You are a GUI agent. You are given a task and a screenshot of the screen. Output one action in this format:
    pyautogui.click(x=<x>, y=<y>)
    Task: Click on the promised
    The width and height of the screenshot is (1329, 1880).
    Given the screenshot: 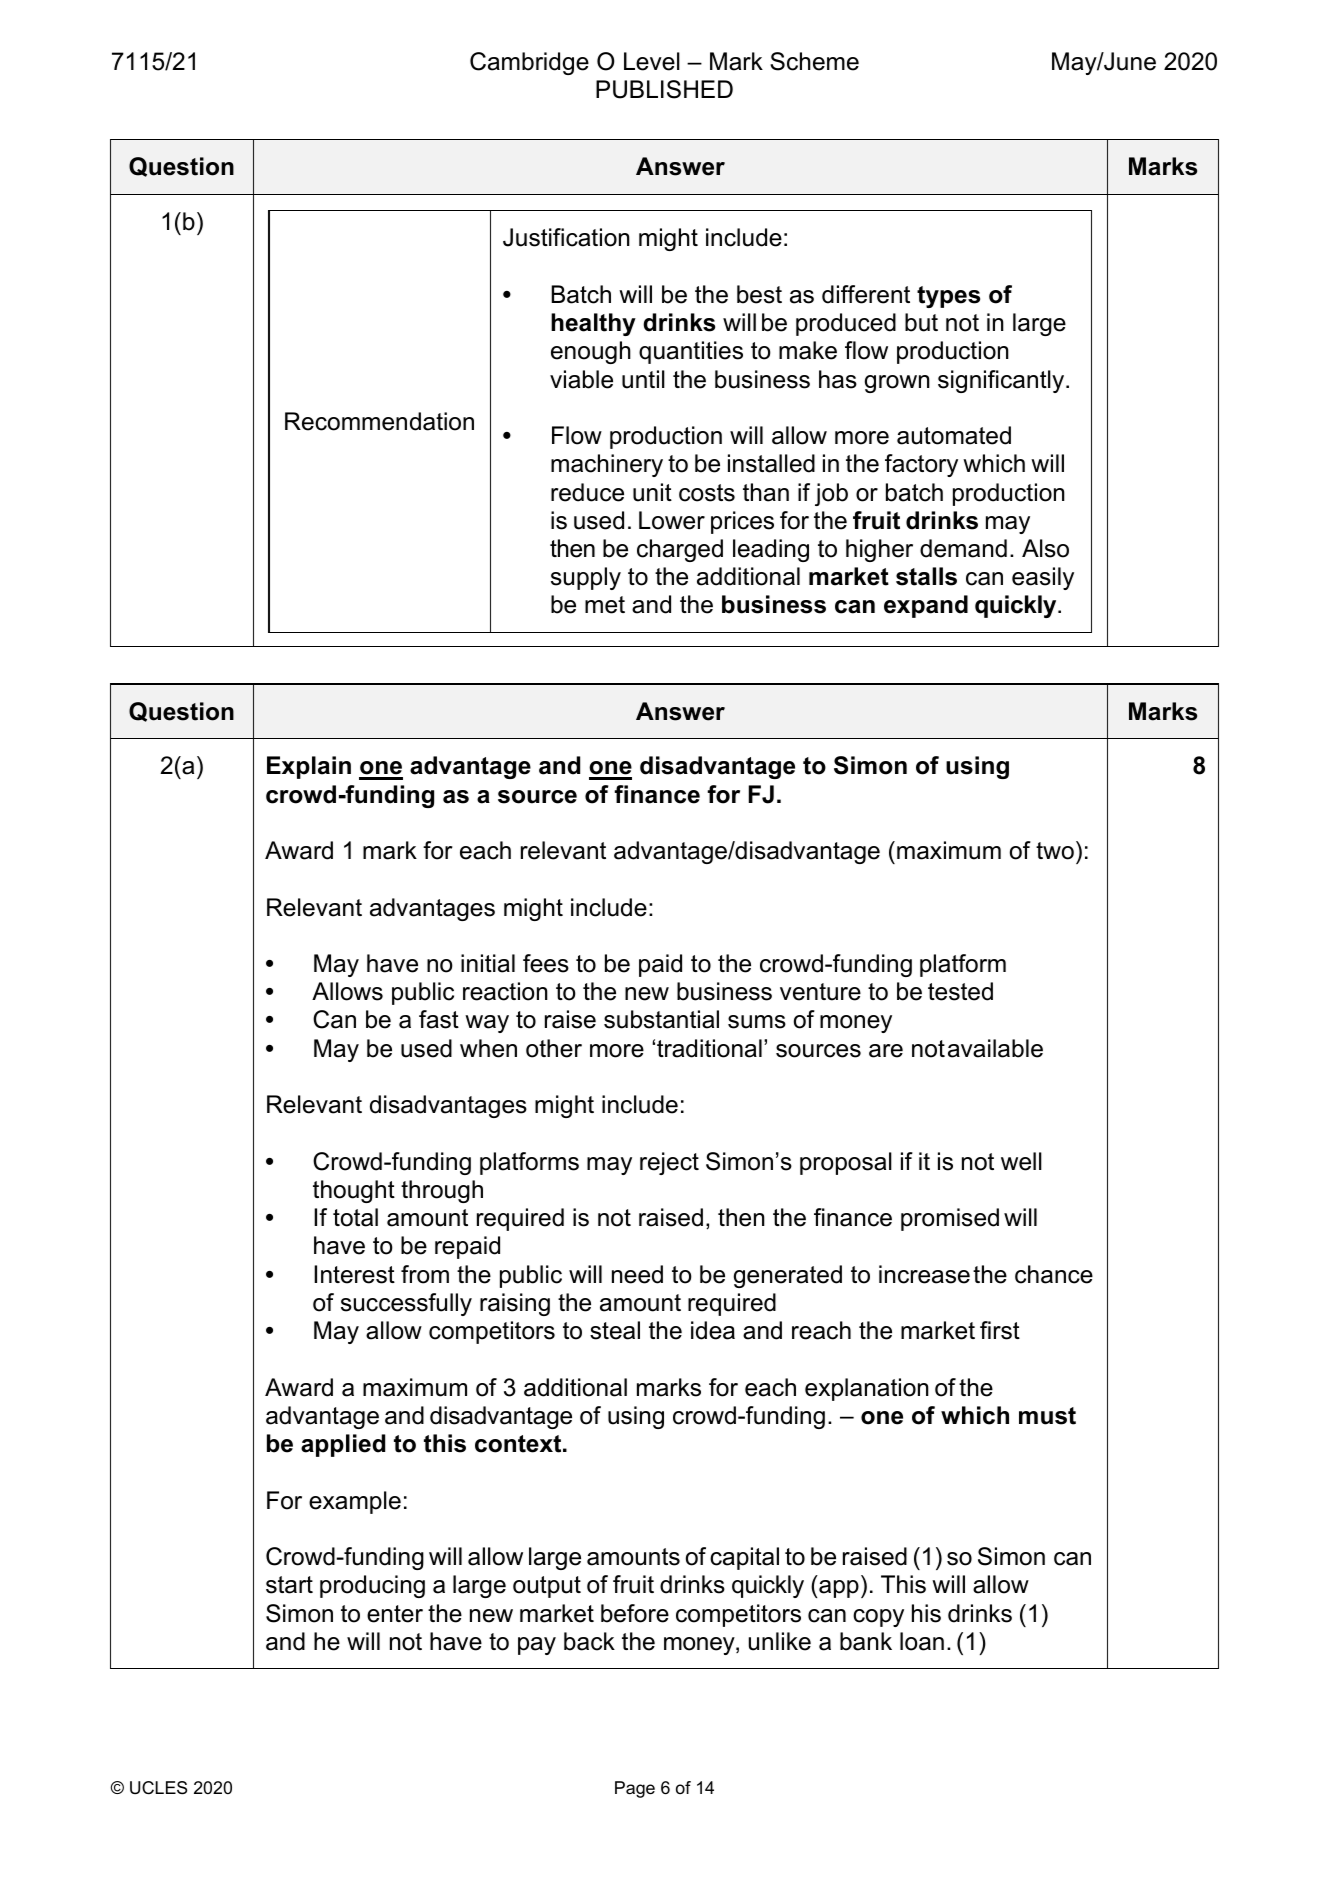 What is the action you would take?
    pyautogui.click(x=950, y=1219)
